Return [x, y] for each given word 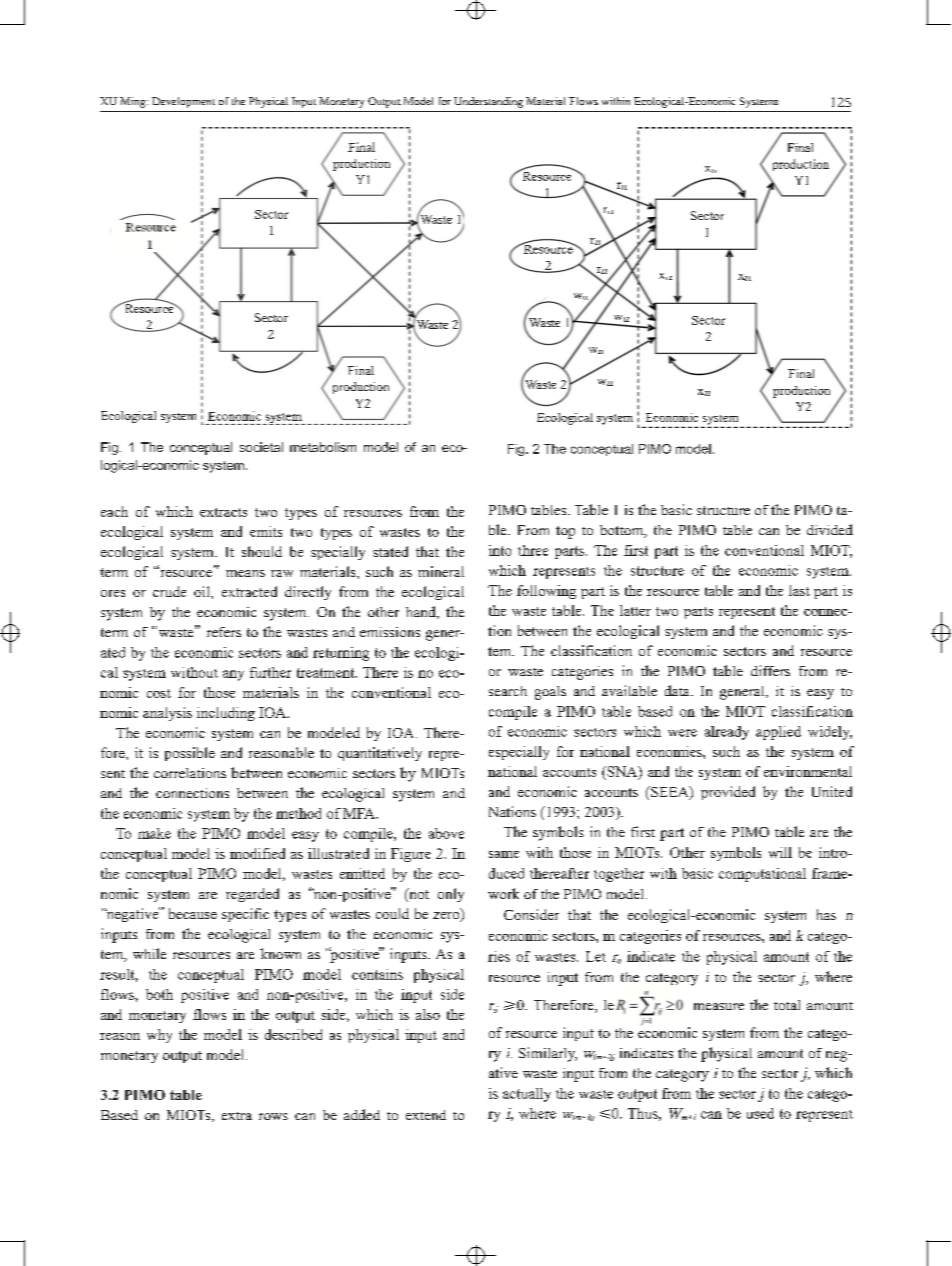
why [159, 1036]
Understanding [488, 102]
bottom [623, 531]
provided [728, 793]
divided [830, 529]
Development [183, 102]
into [500, 550]
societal [261, 447]
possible [190, 754]
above [446, 833]
